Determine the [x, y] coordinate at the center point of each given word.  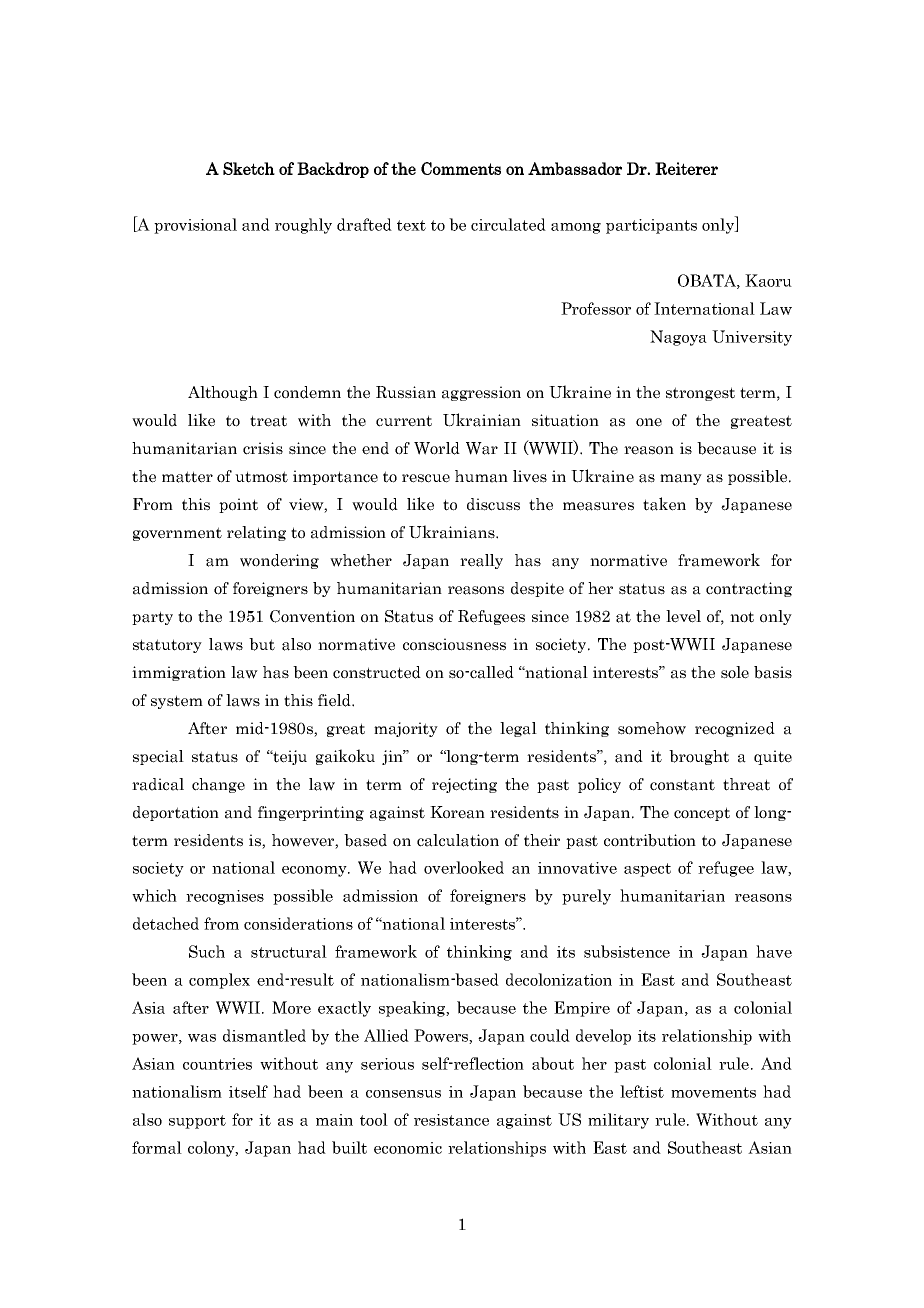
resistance [451, 1120]
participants [651, 226]
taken [664, 504]
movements [713, 1092]
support [197, 1122]
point [238, 505]
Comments [461, 168]
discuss [493, 504]
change [218, 785]
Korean [457, 812]
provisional [195, 226]
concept [702, 814]
